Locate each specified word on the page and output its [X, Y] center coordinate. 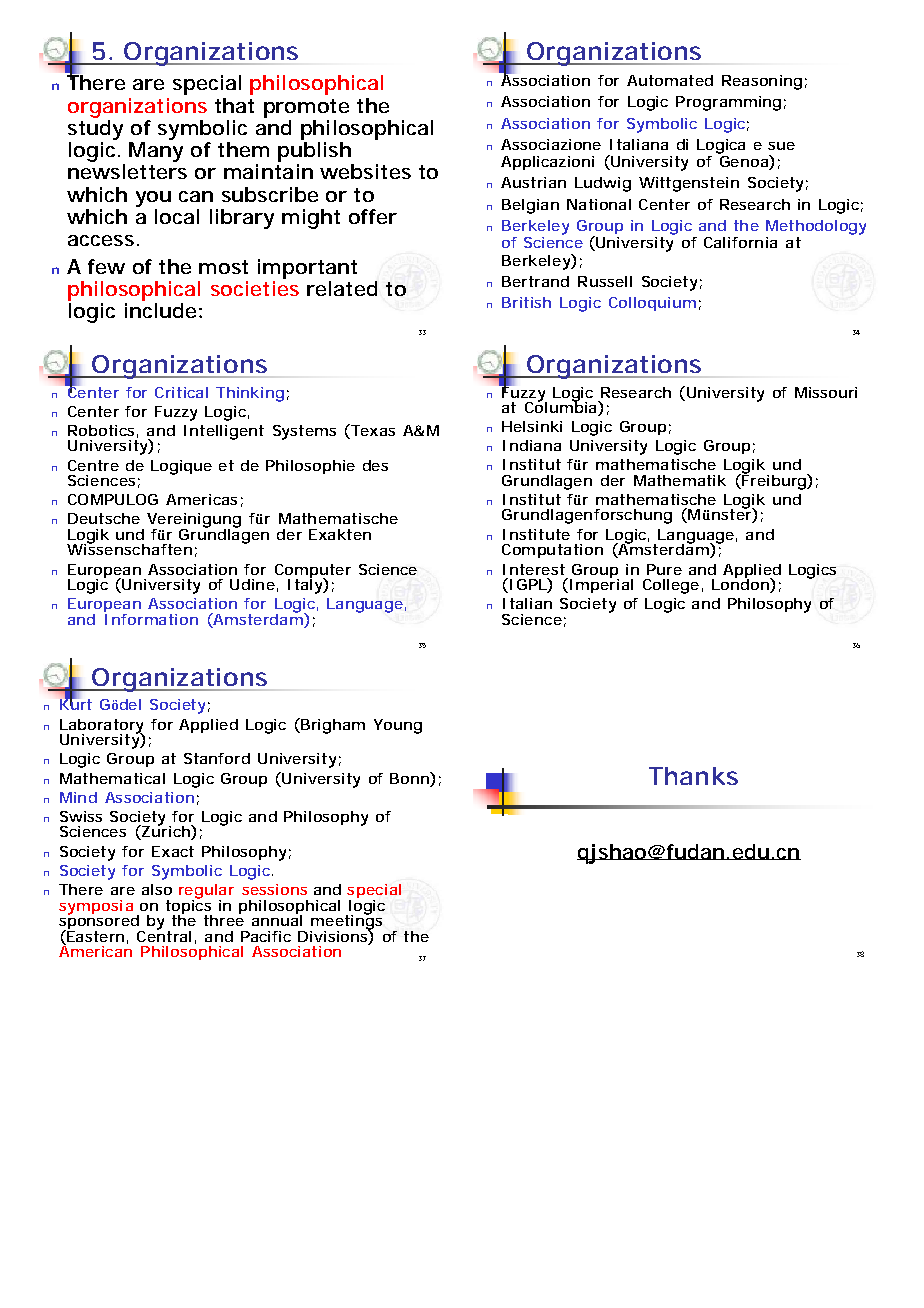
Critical [181, 392]
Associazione [551, 144]
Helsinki [532, 426]
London [741, 584]
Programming [728, 103]
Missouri [826, 392]
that [234, 105]
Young [398, 726]
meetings [346, 922]
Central [164, 935]
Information [151, 618]
